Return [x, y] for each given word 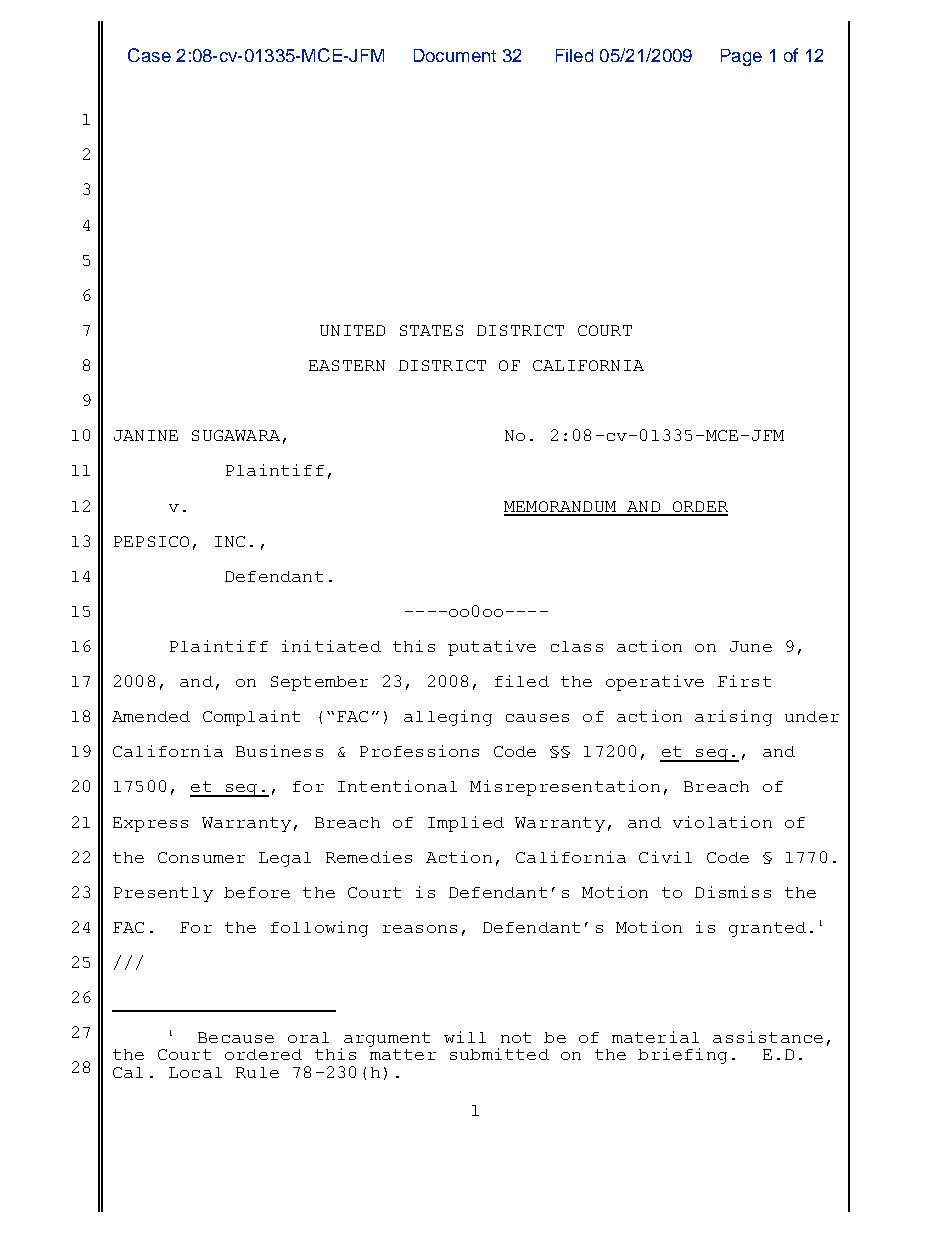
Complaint [251, 718]
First [744, 681]
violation [722, 822]
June [751, 646]
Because [236, 1037]
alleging [448, 718]
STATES [431, 330]
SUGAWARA [236, 435]
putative [492, 648]
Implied [466, 824]
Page [741, 57]
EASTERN [347, 365]
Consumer [201, 857]
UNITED [352, 330]
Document [455, 55]
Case [149, 55]
